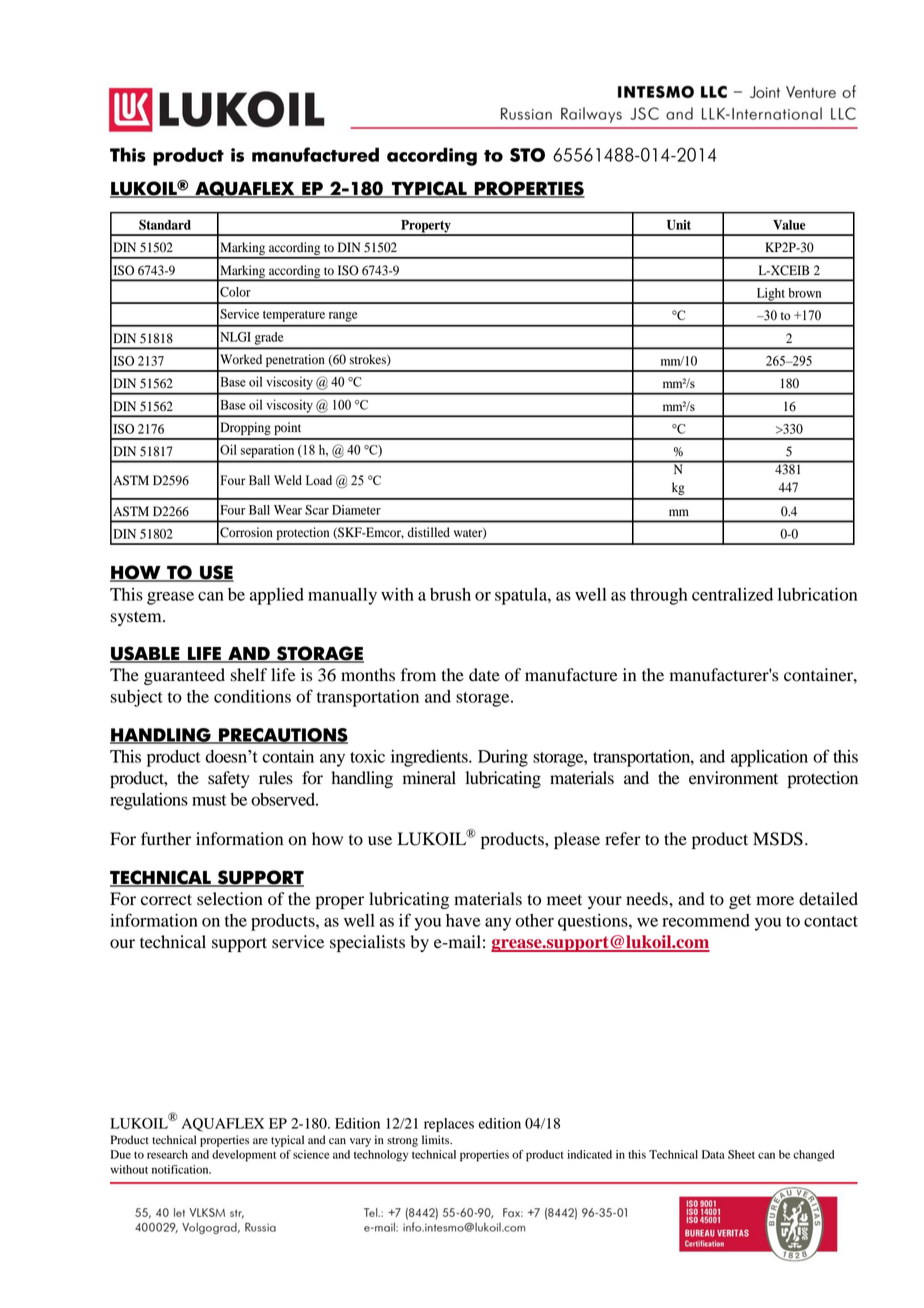 The height and width of the page is (1308, 924). What do you see at coordinates (167, 1154) in the page?
I see `research` at bounding box center [167, 1154].
